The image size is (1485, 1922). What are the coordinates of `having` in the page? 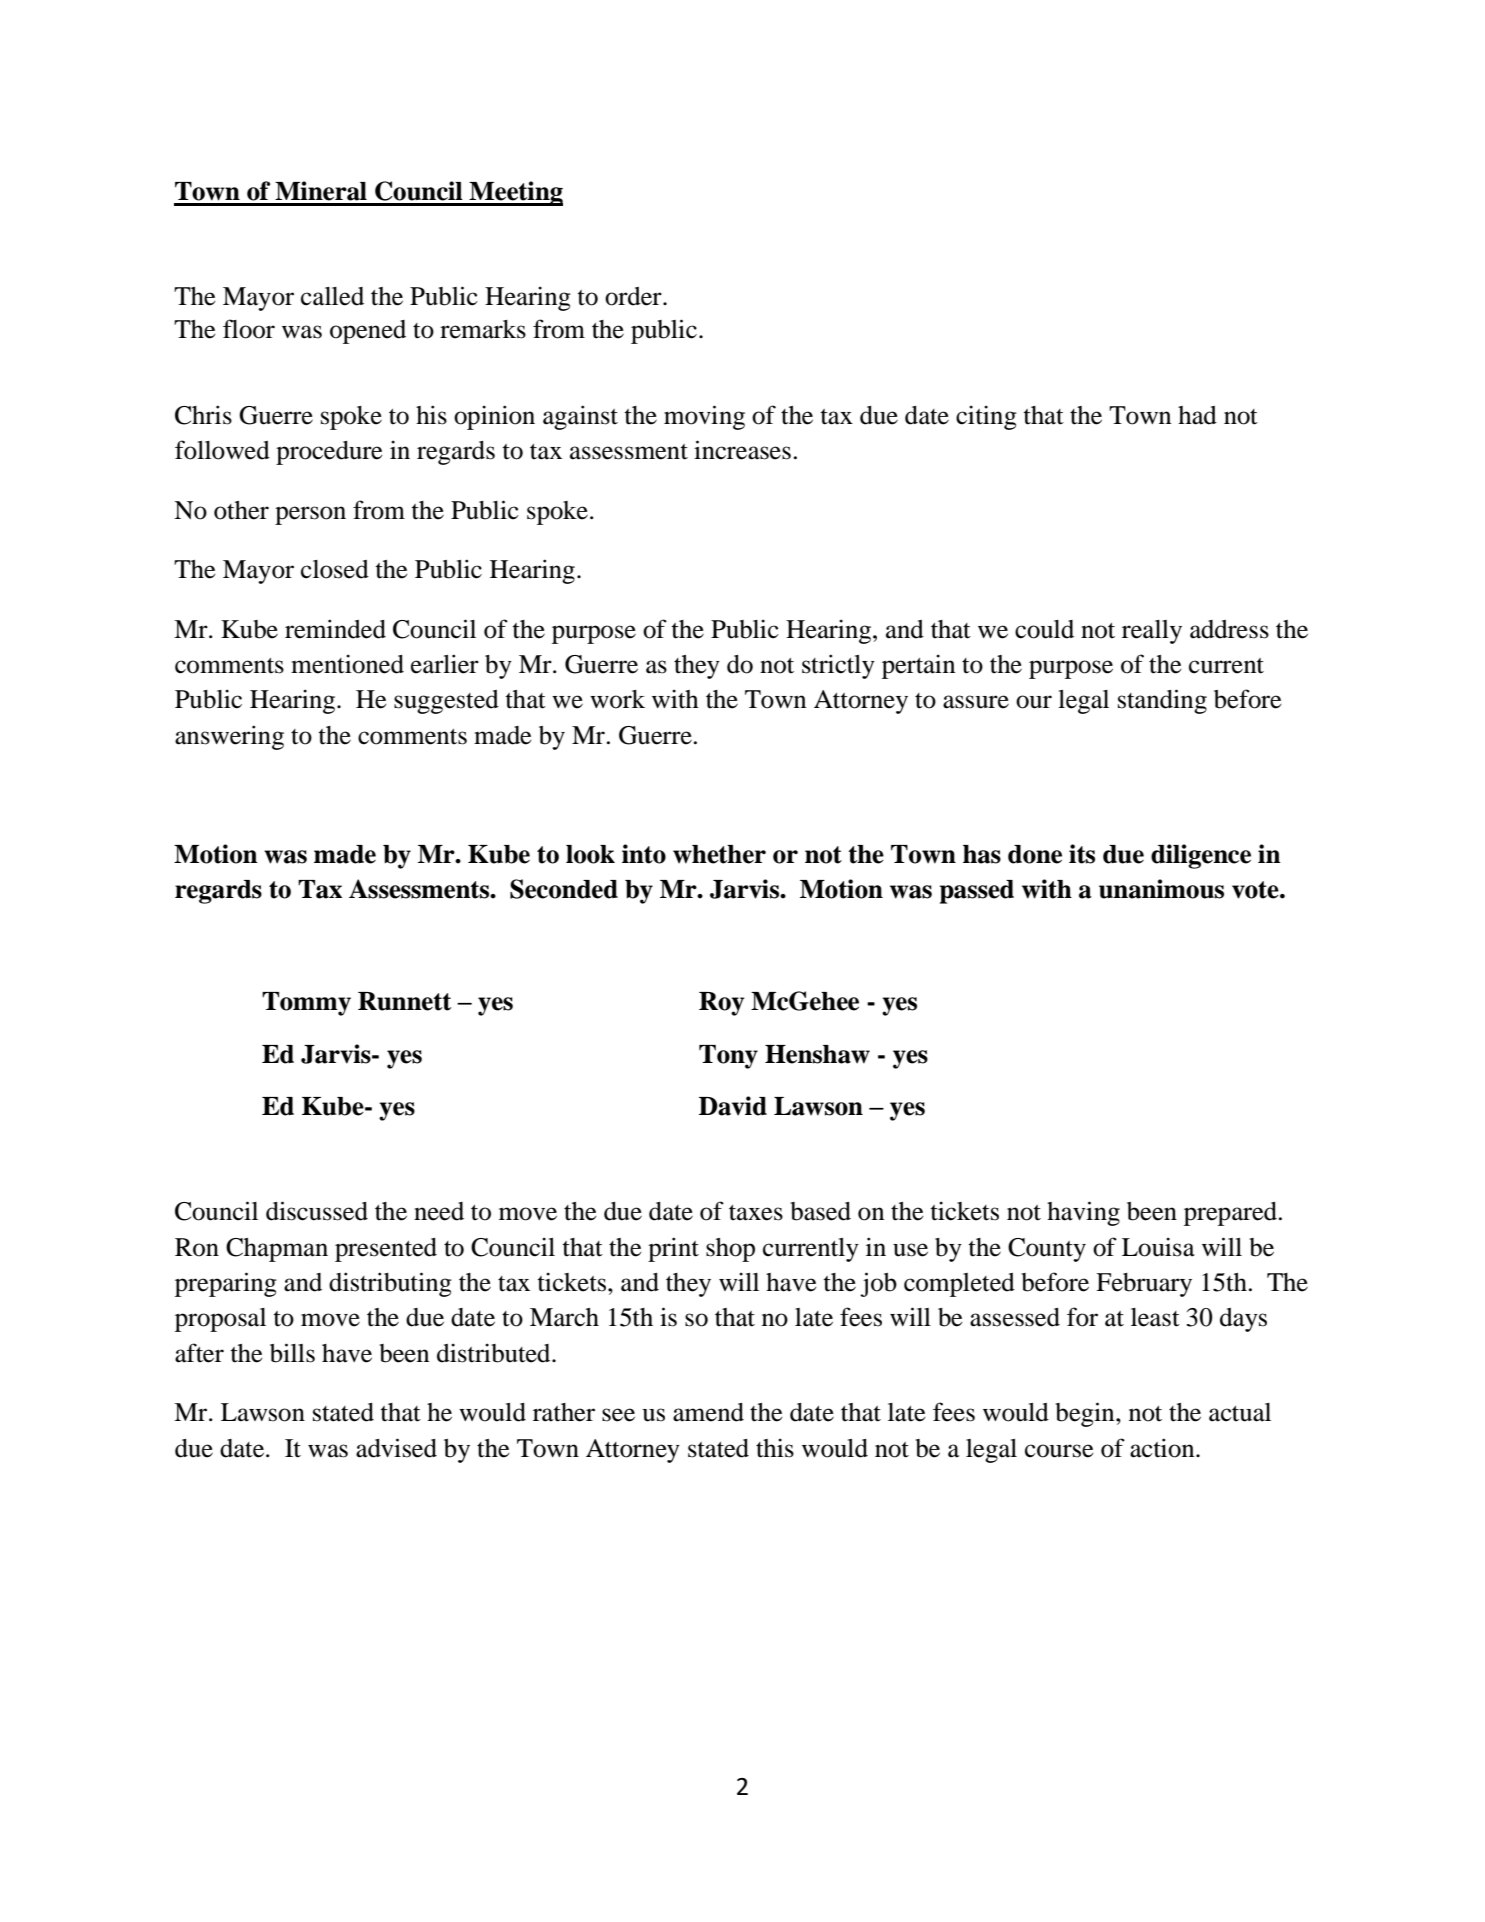 It's located at (1083, 1213).
